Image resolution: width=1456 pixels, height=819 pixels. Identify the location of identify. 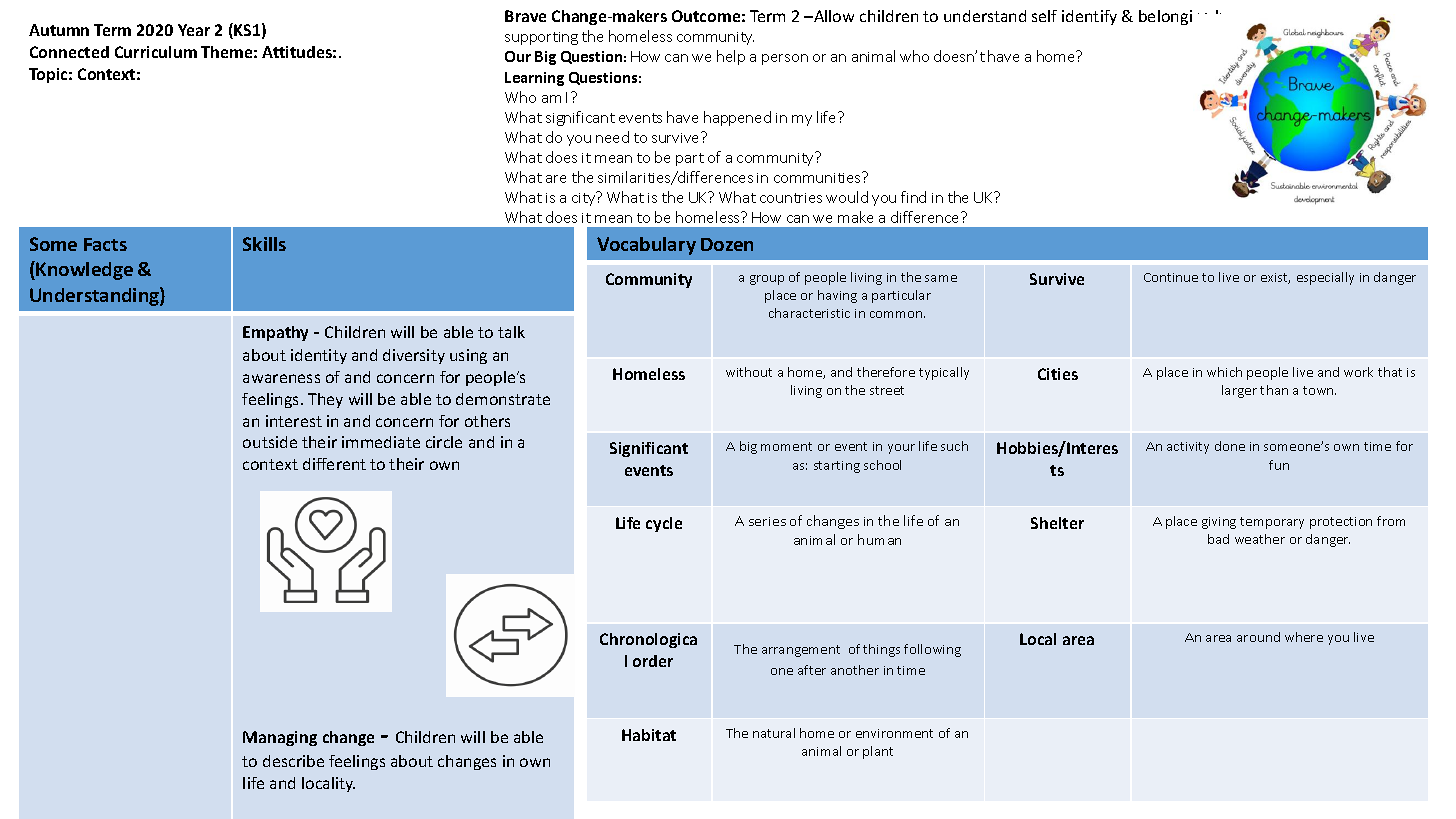
(1089, 17).
